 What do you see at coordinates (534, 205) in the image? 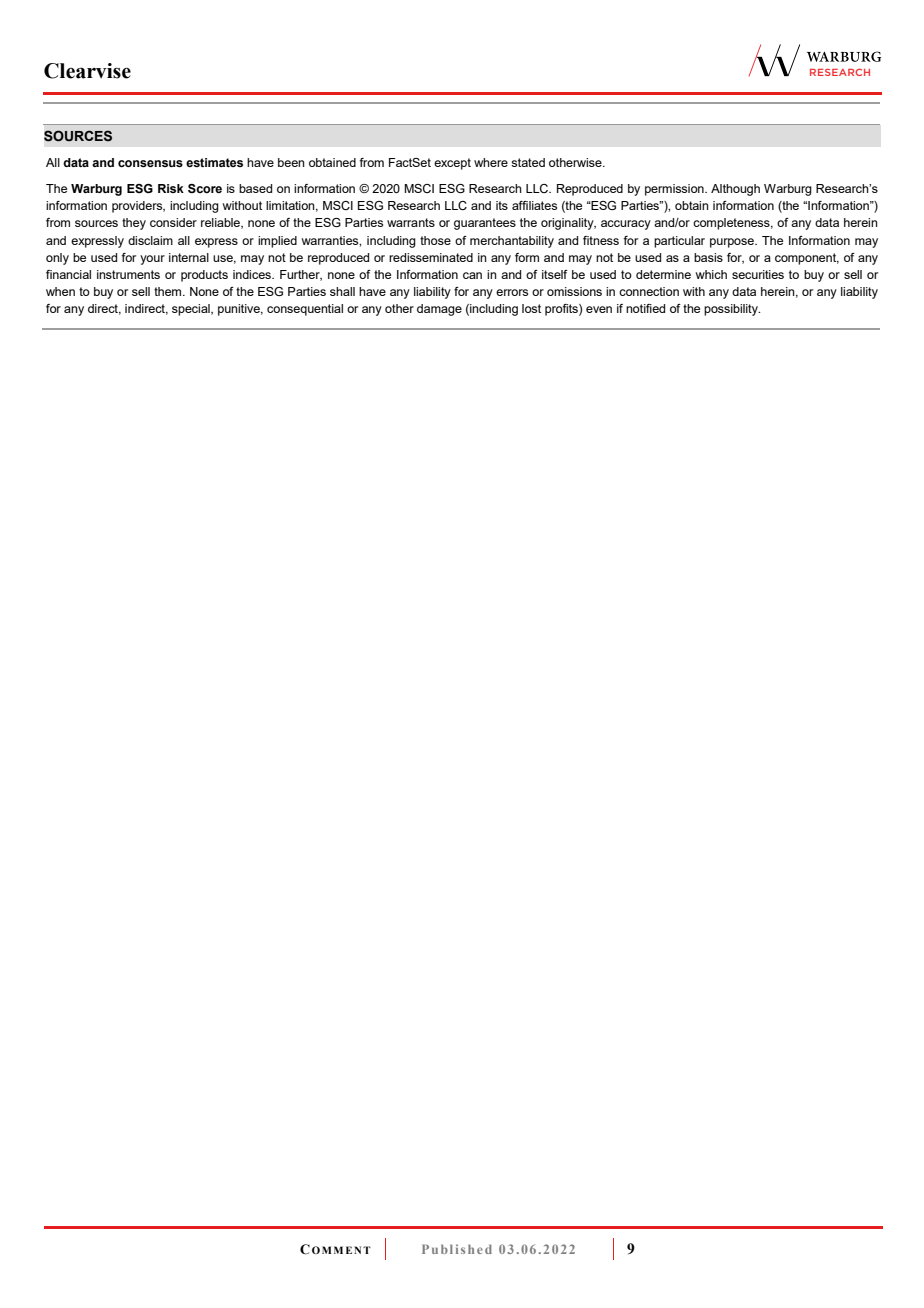
I see `affiliates` at bounding box center [534, 205].
